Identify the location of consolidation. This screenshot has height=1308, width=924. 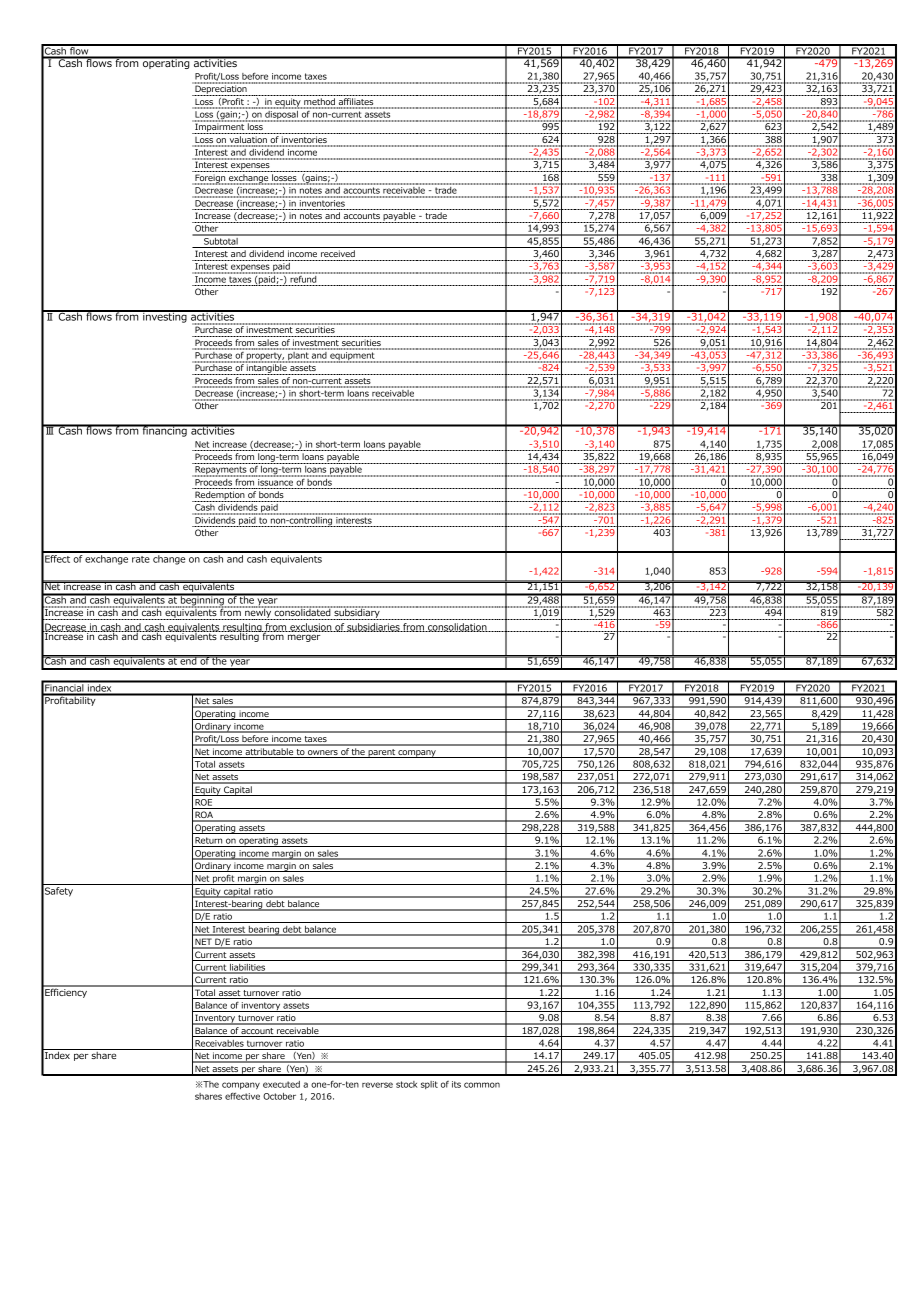
(457, 627).
